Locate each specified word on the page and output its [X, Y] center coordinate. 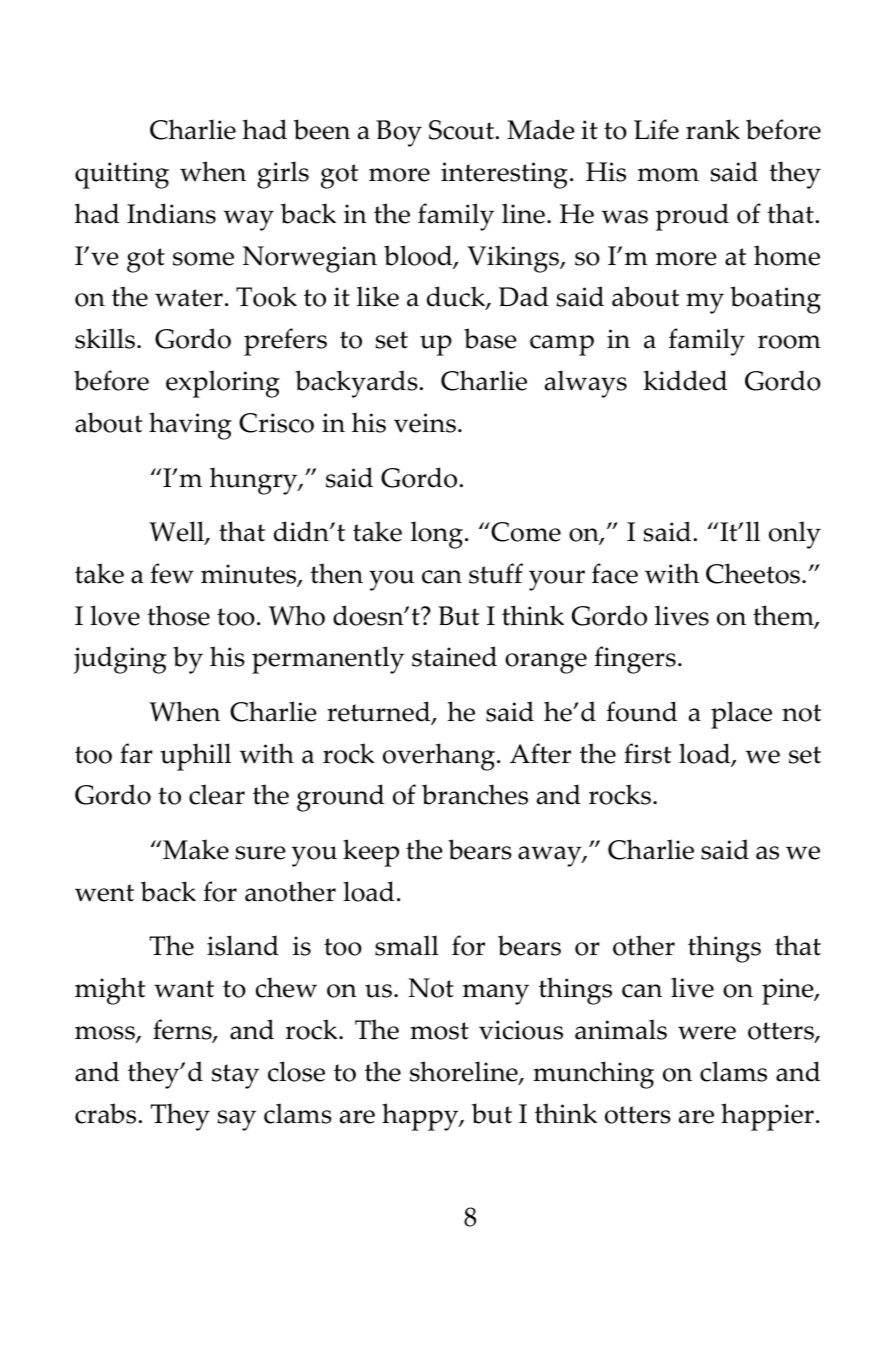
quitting [122, 175]
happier [767, 1117]
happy [421, 1117]
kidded [685, 380]
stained [454, 656]
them [784, 616]
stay [235, 1076]
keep [371, 853]
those [178, 615]
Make [195, 849]
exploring [223, 384]
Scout [461, 130]
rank [713, 129]
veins [425, 423]
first [647, 753]
